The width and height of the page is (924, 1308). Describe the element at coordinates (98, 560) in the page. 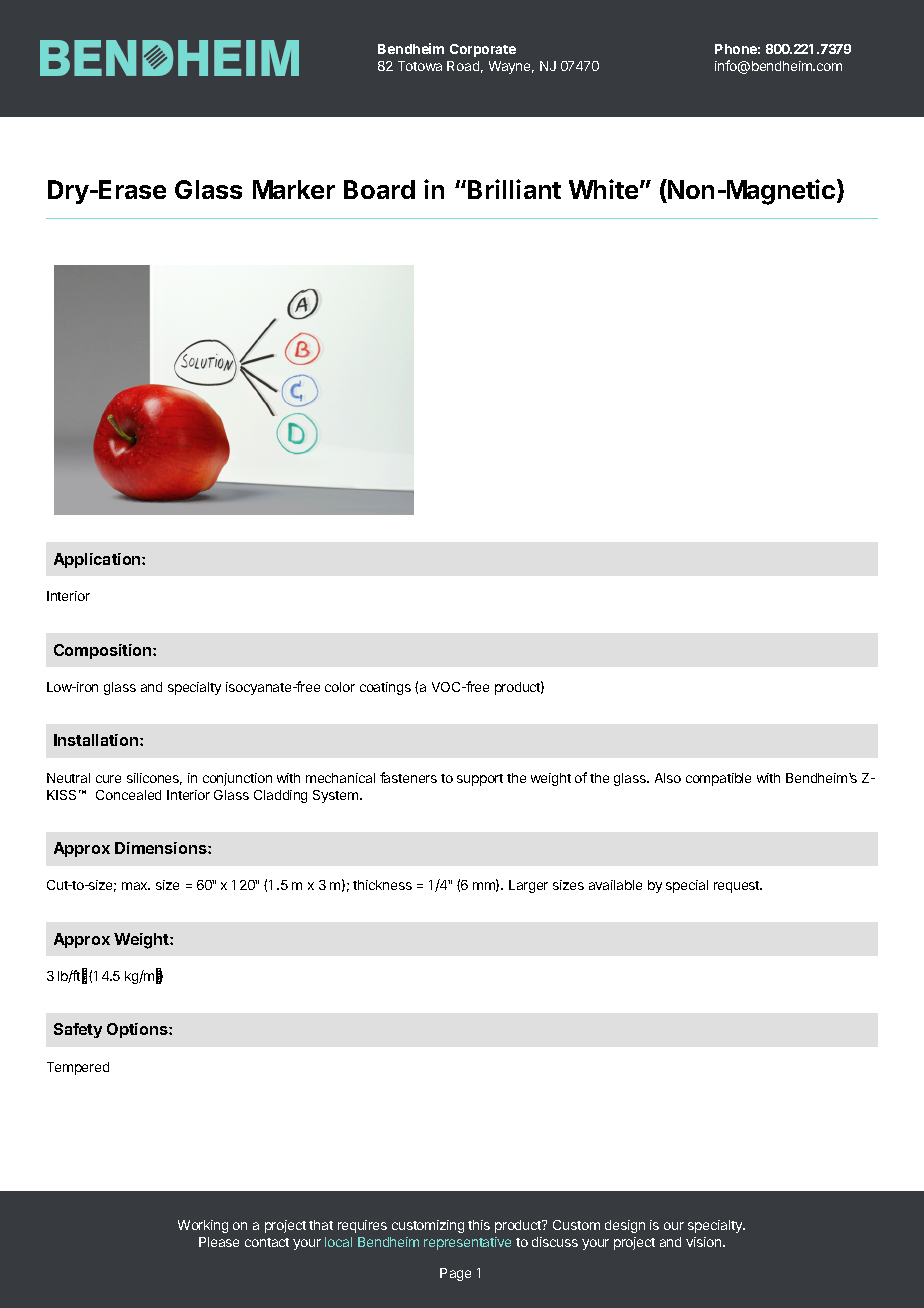

I see `Application` at that location.
